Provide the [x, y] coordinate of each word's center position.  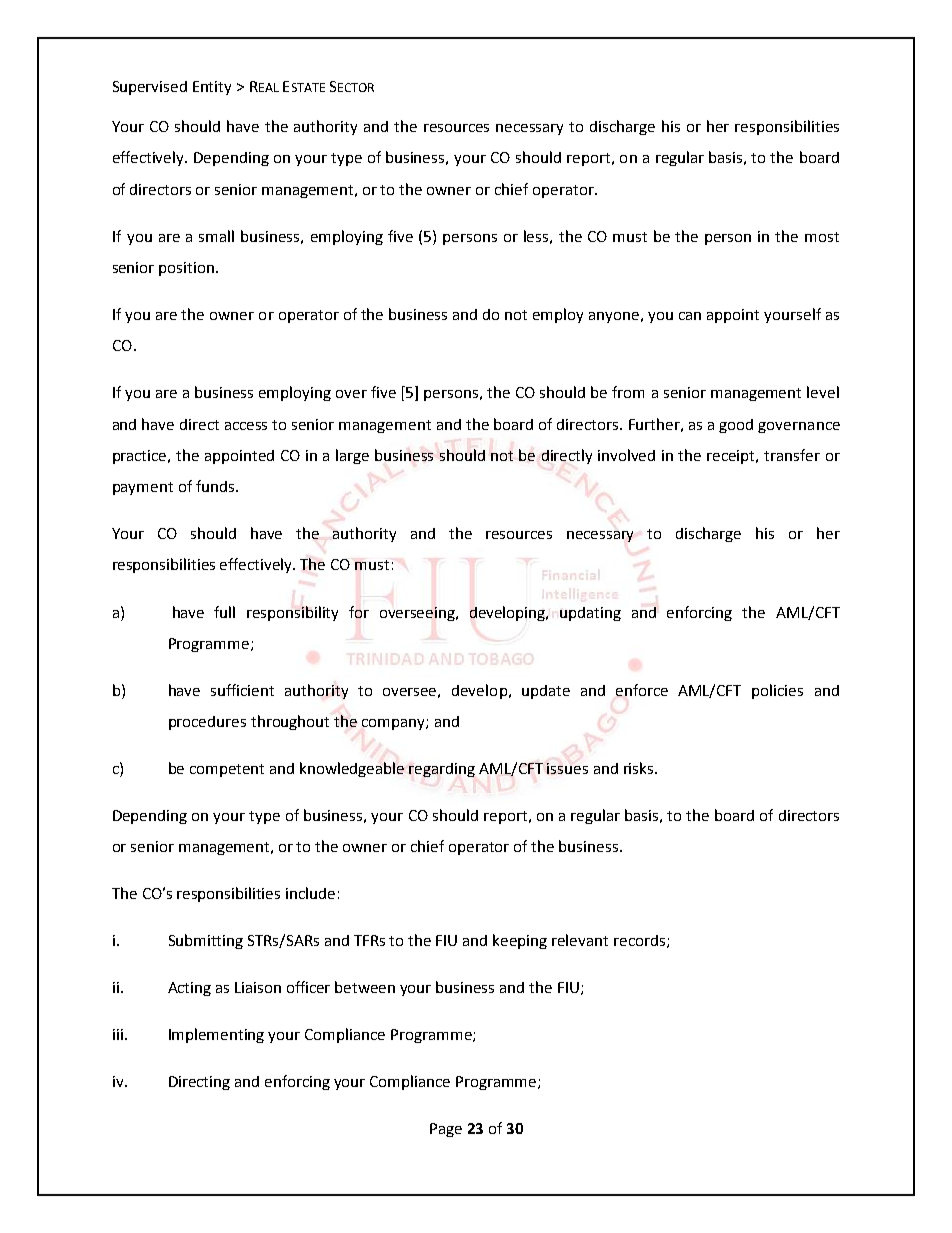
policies [777, 691]
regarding [442, 770]
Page [446, 1130]
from [628, 392]
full [224, 612]
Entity [212, 88]
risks [640, 768]
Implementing [216, 1035]
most [822, 237]
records [639, 940]
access [246, 426]
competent [227, 770]
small [216, 236]
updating [590, 614]
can [690, 316]
